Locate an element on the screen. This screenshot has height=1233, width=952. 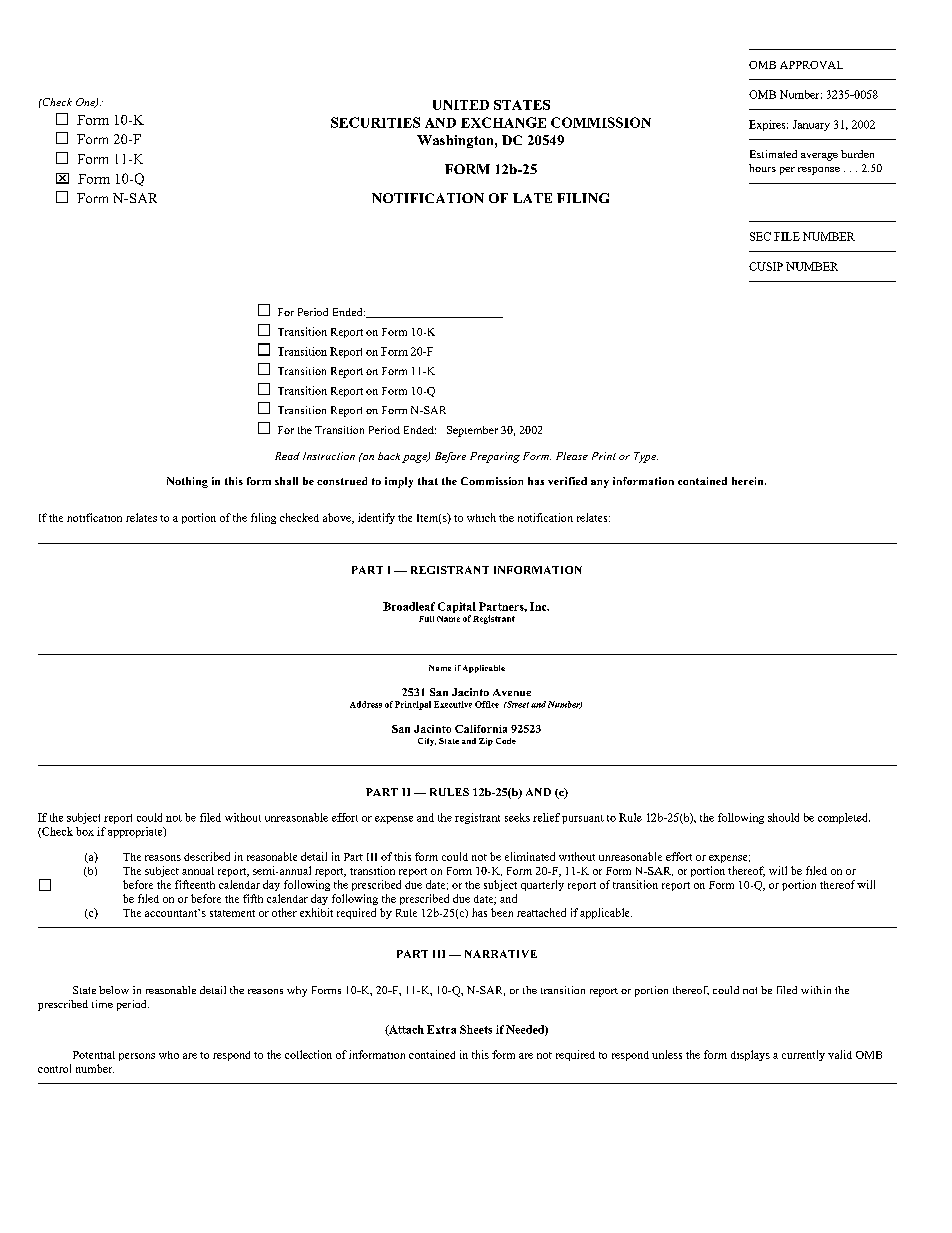
who is located at coordinates (169, 1055).
